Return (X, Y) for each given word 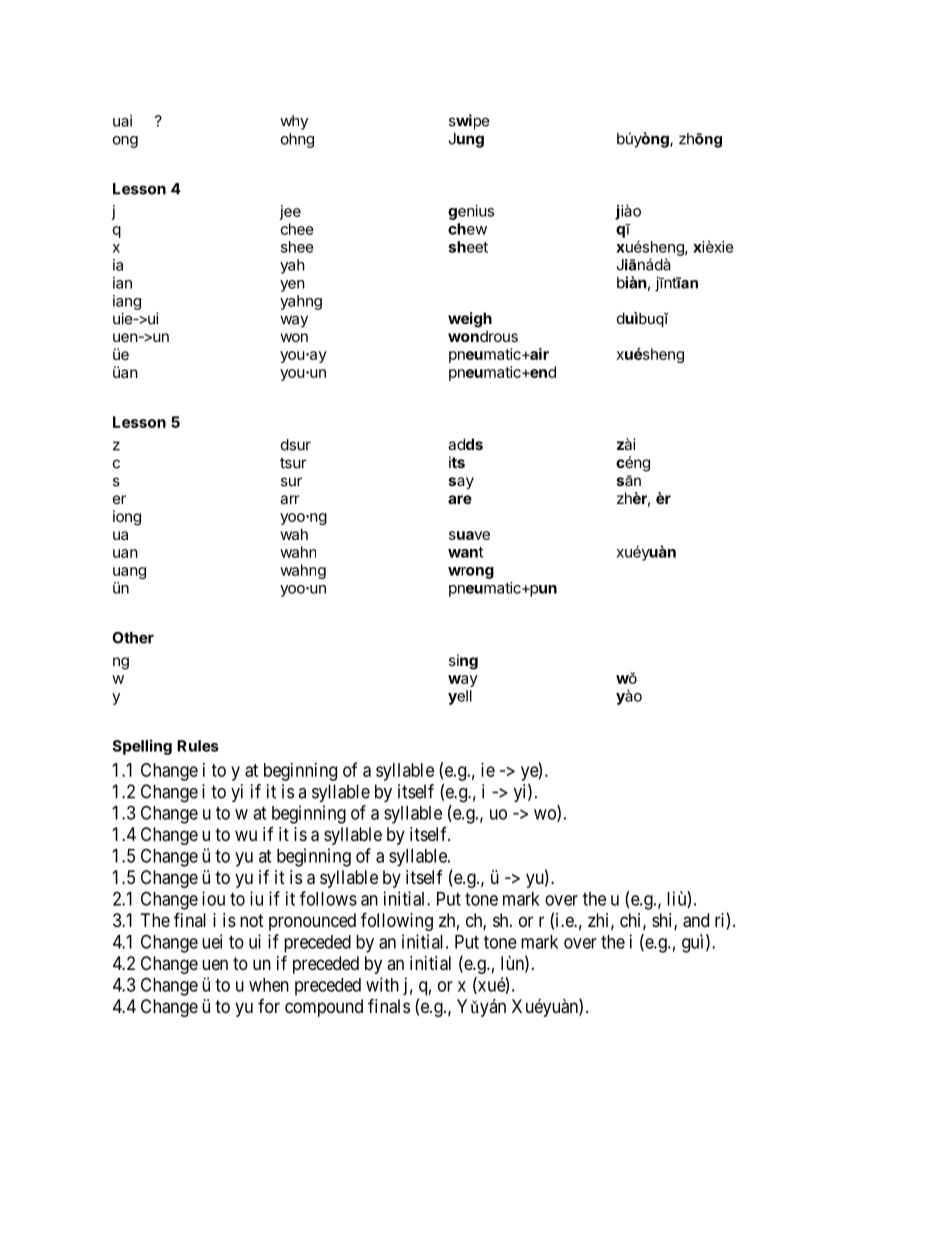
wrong (471, 573)
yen (292, 286)
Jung (466, 140)
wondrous (483, 336)
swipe (469, 122)
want (465, 552)
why (294, 122)
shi (663, 921)
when (269, 985)
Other (133, 638)
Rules (198, 746)
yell (460, 697)
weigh (470, 320)
